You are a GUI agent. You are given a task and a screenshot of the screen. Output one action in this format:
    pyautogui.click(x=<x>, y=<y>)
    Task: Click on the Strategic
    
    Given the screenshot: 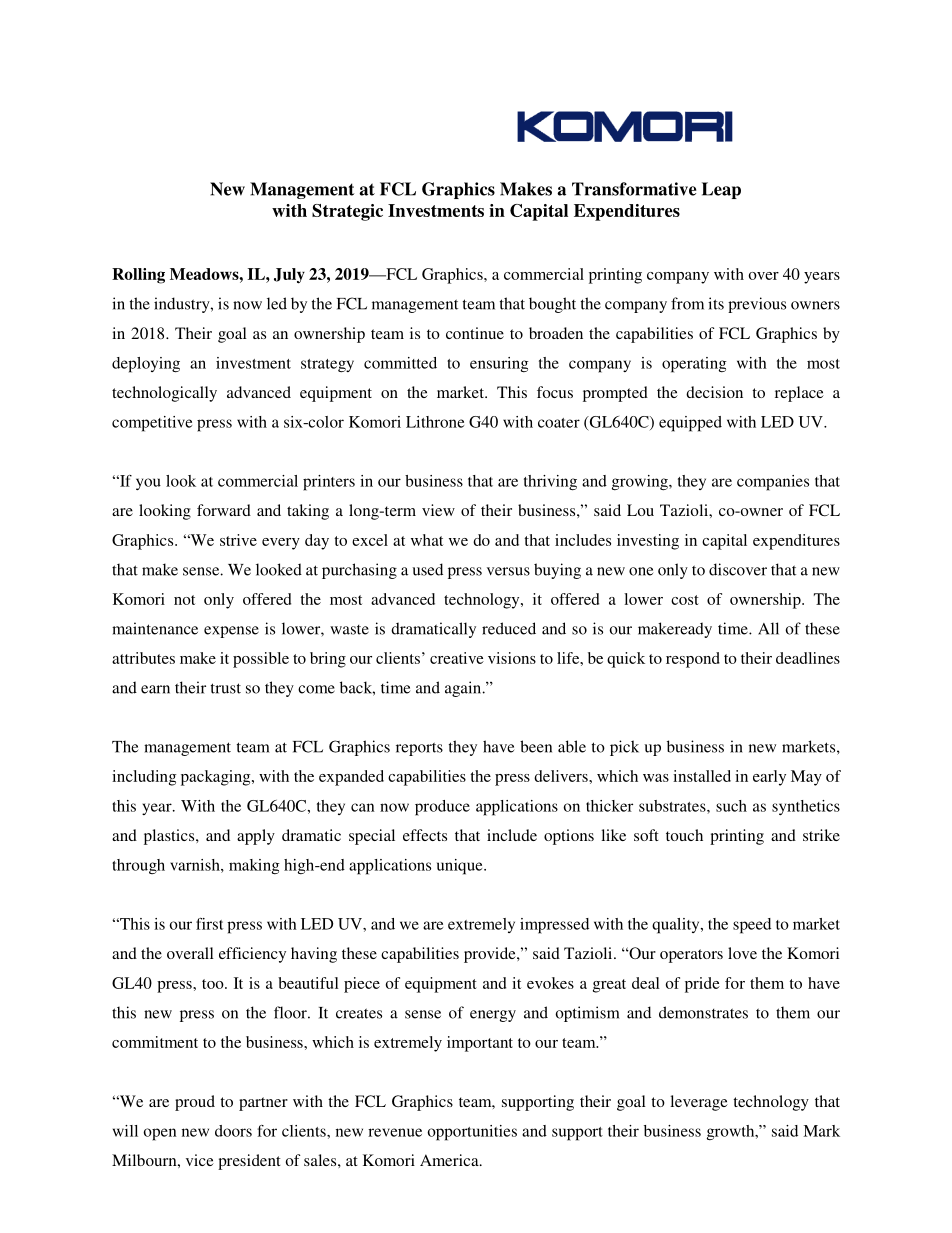 What is the action you would take?
    pyautogui.click(x=347, y=212)
